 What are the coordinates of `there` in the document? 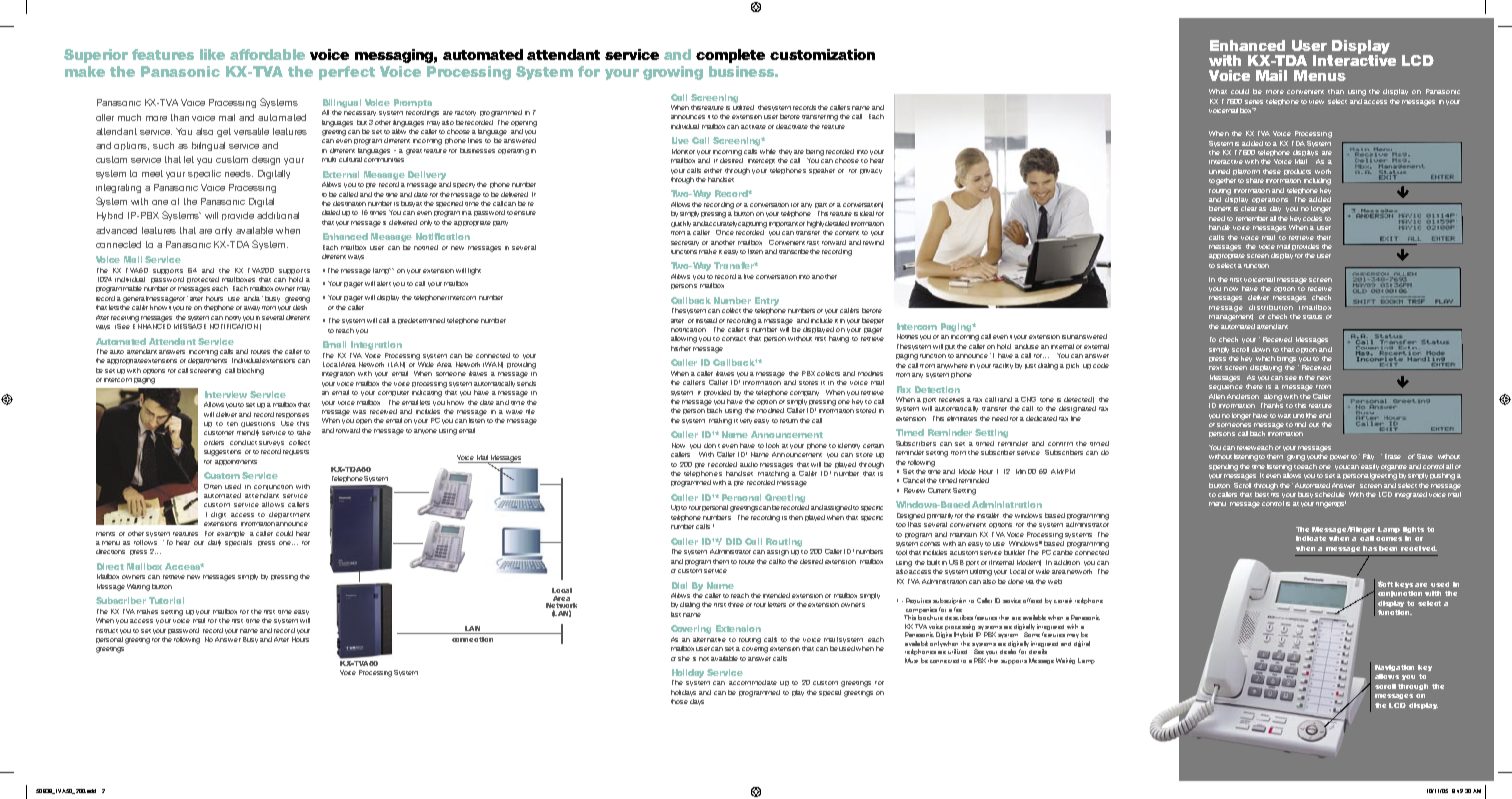 It's located at (1254, 386).
